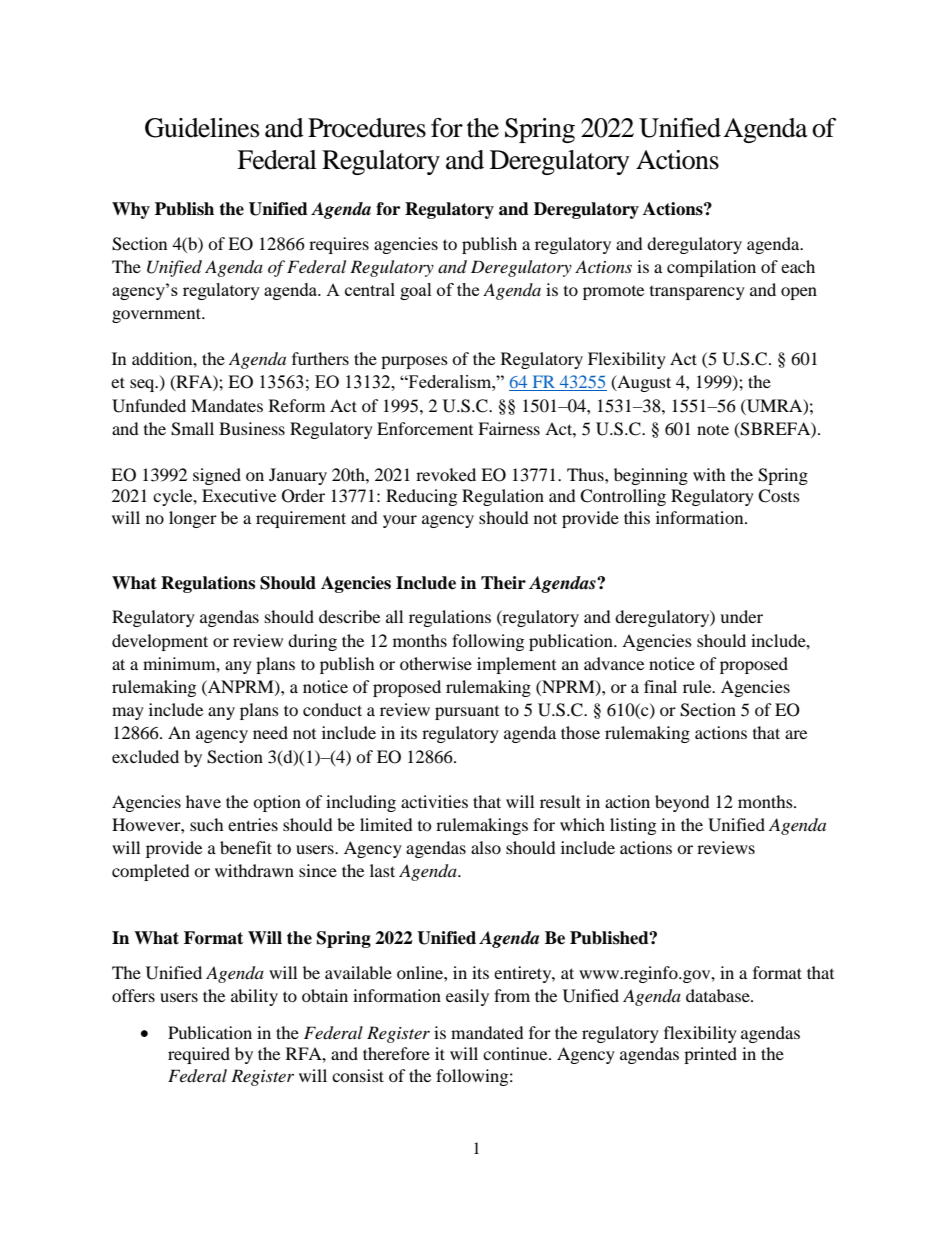  Describe the element at coordinates (503, 583) in the image. I see `Their` at that location.
